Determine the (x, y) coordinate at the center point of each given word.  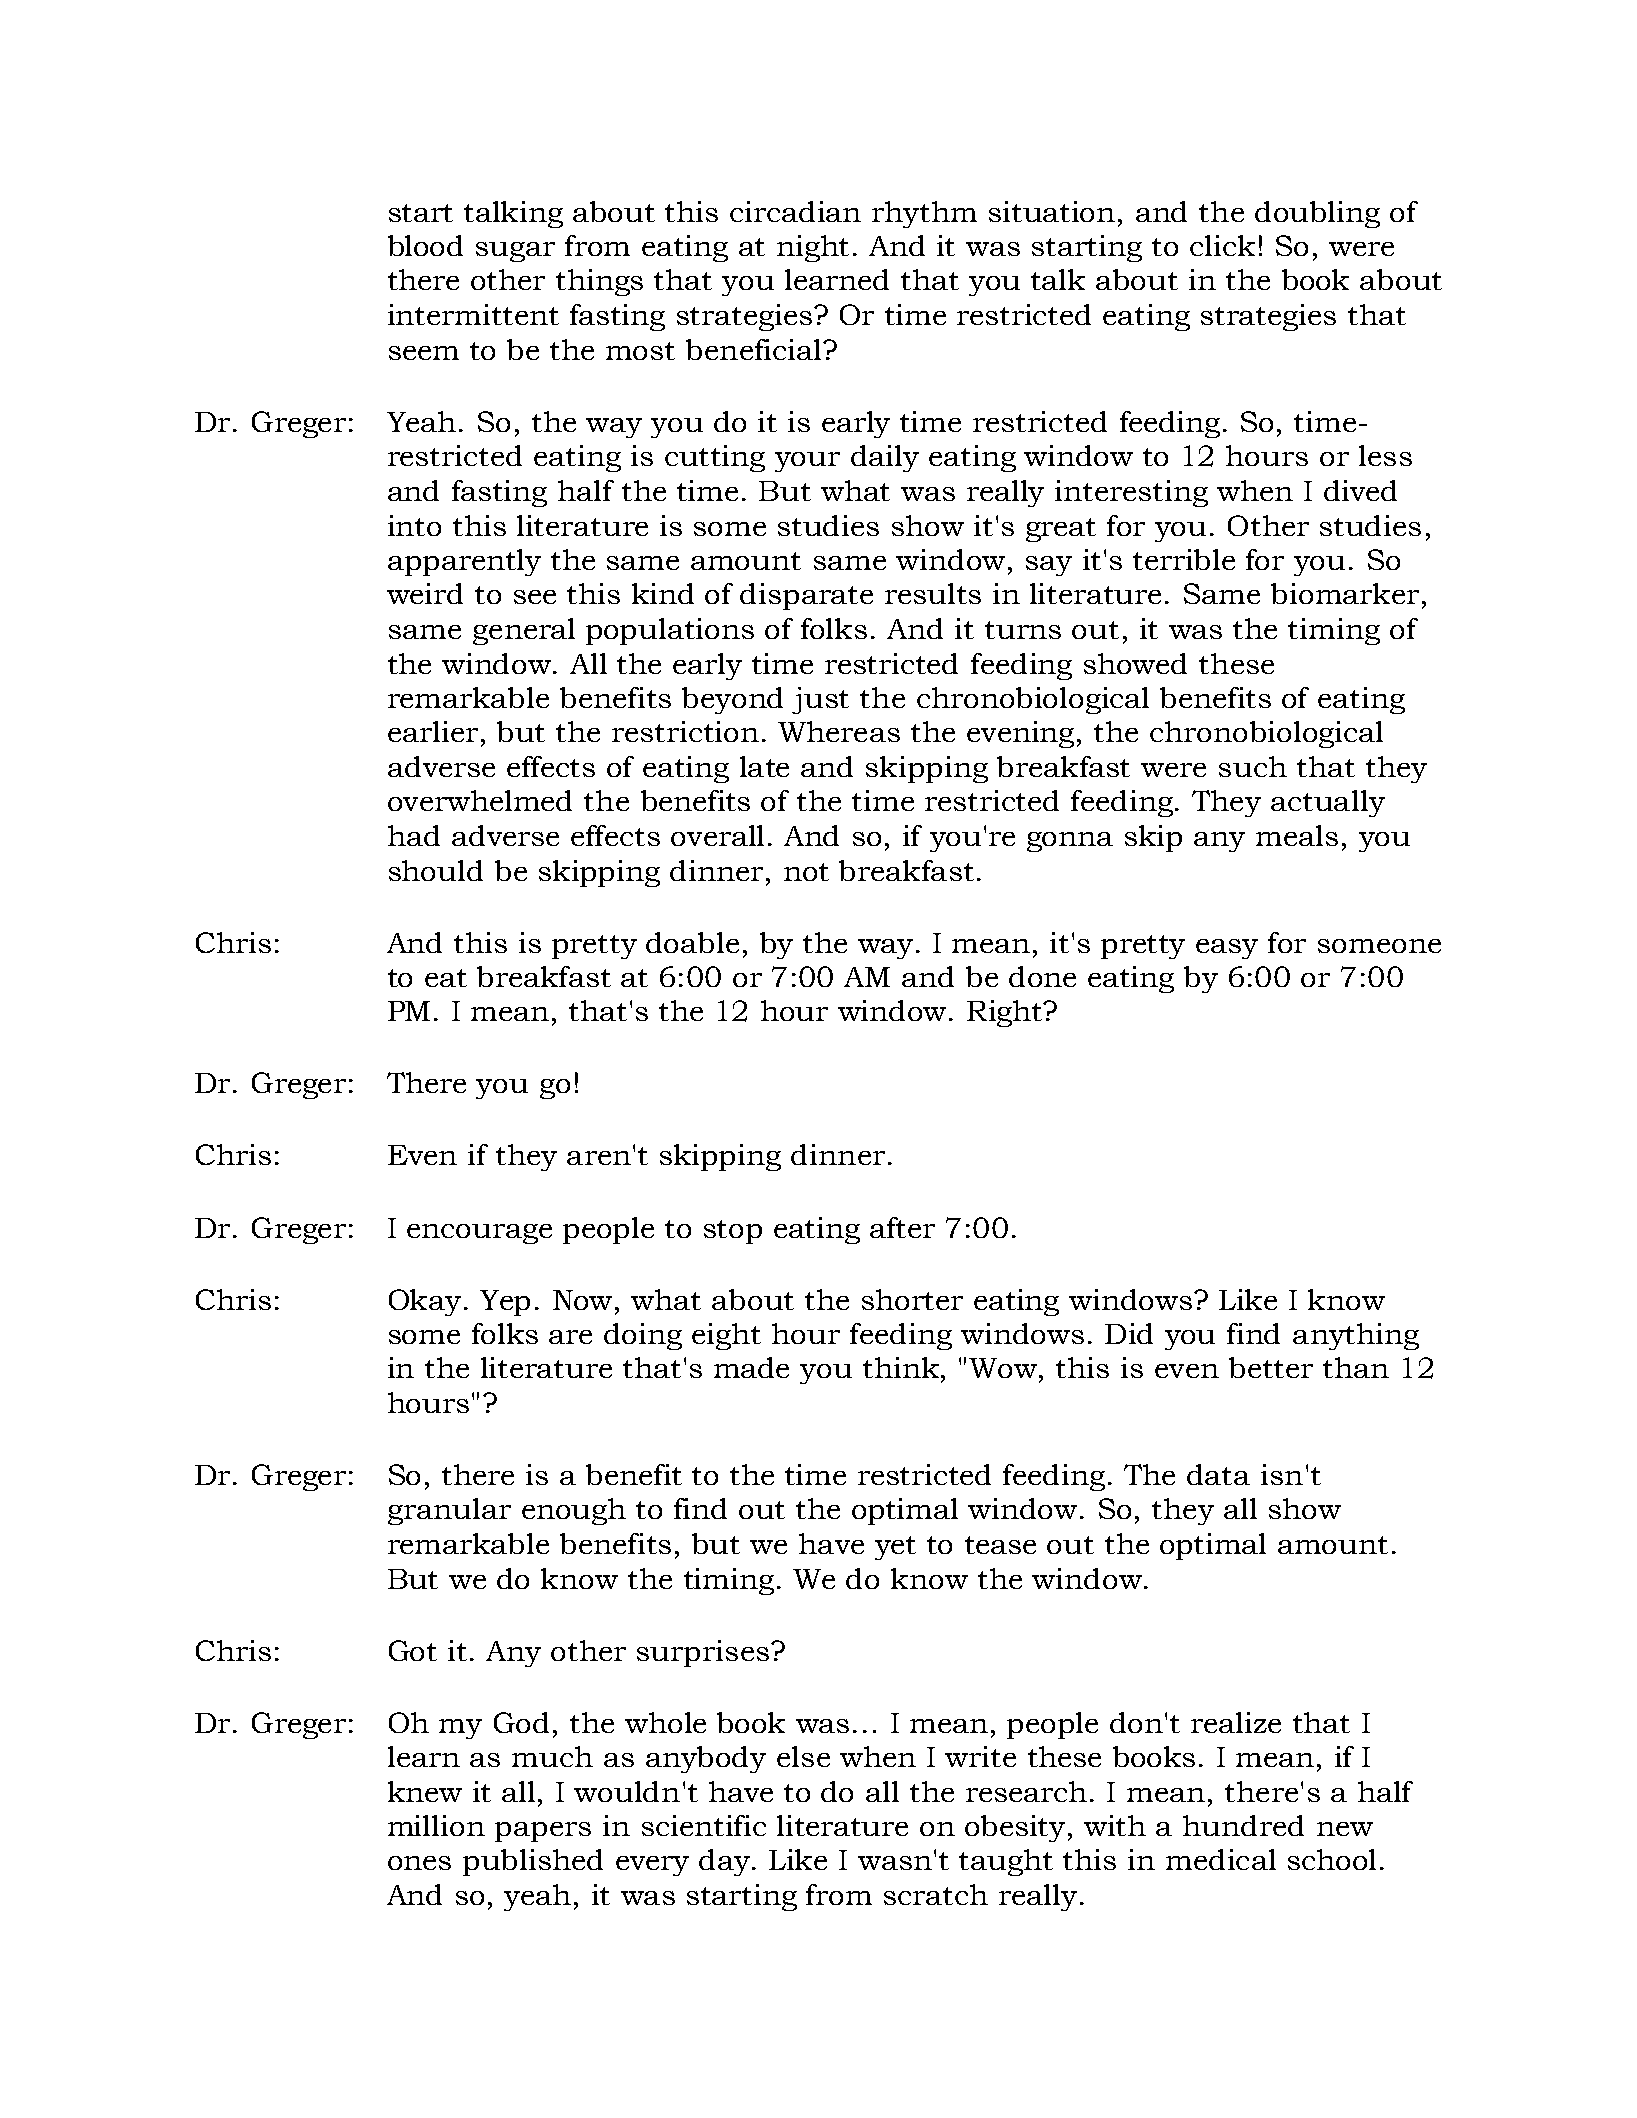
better (1271, 1367)
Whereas (839, 731)
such (1253, 766)
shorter (912, 1299)
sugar (515, 252)
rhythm (924, 214)
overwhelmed (480, 800)
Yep (505, 1303)
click (1222, 245)
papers (543, 1832)
